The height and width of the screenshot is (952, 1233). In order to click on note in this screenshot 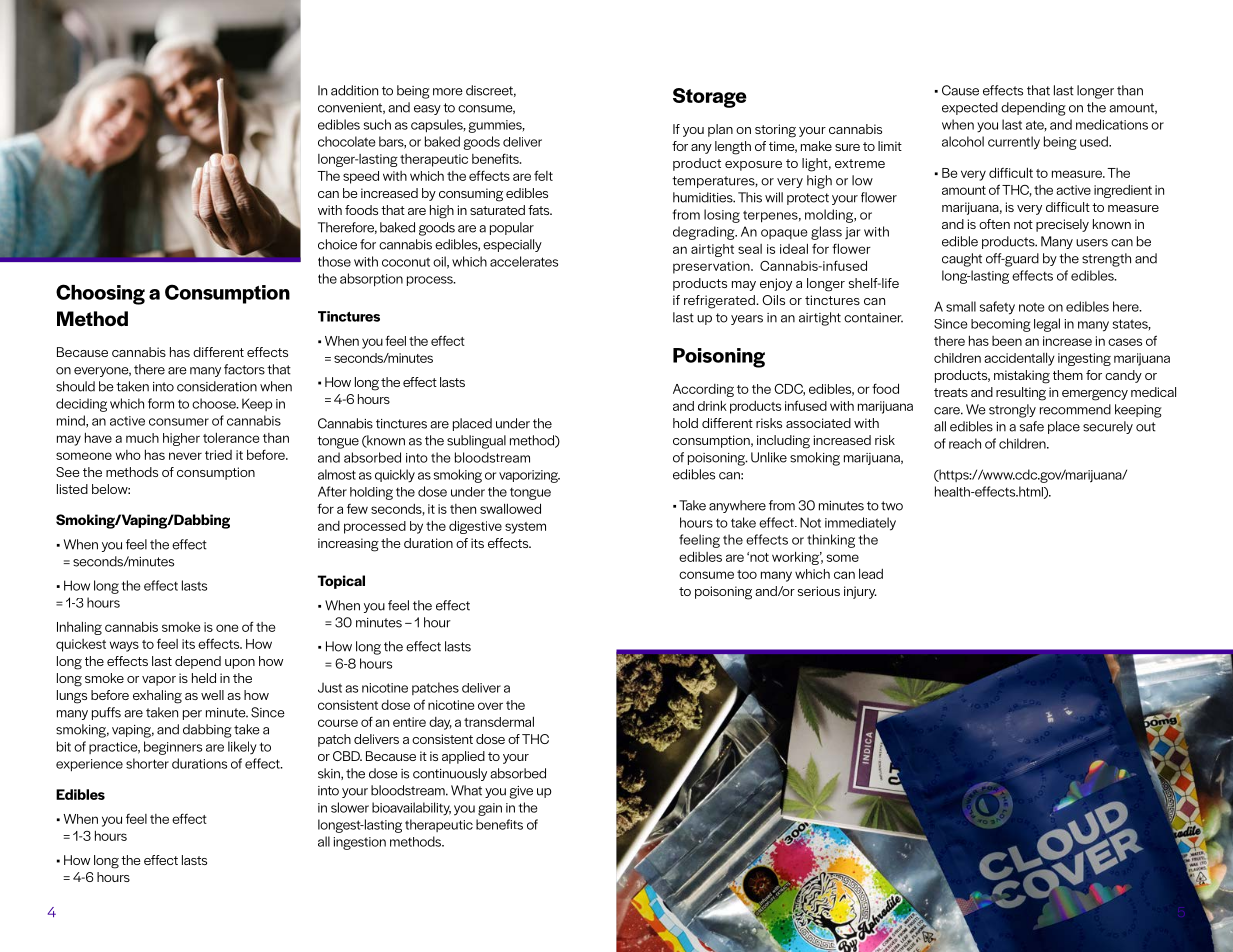, I will do `click(1032, 307)`.
